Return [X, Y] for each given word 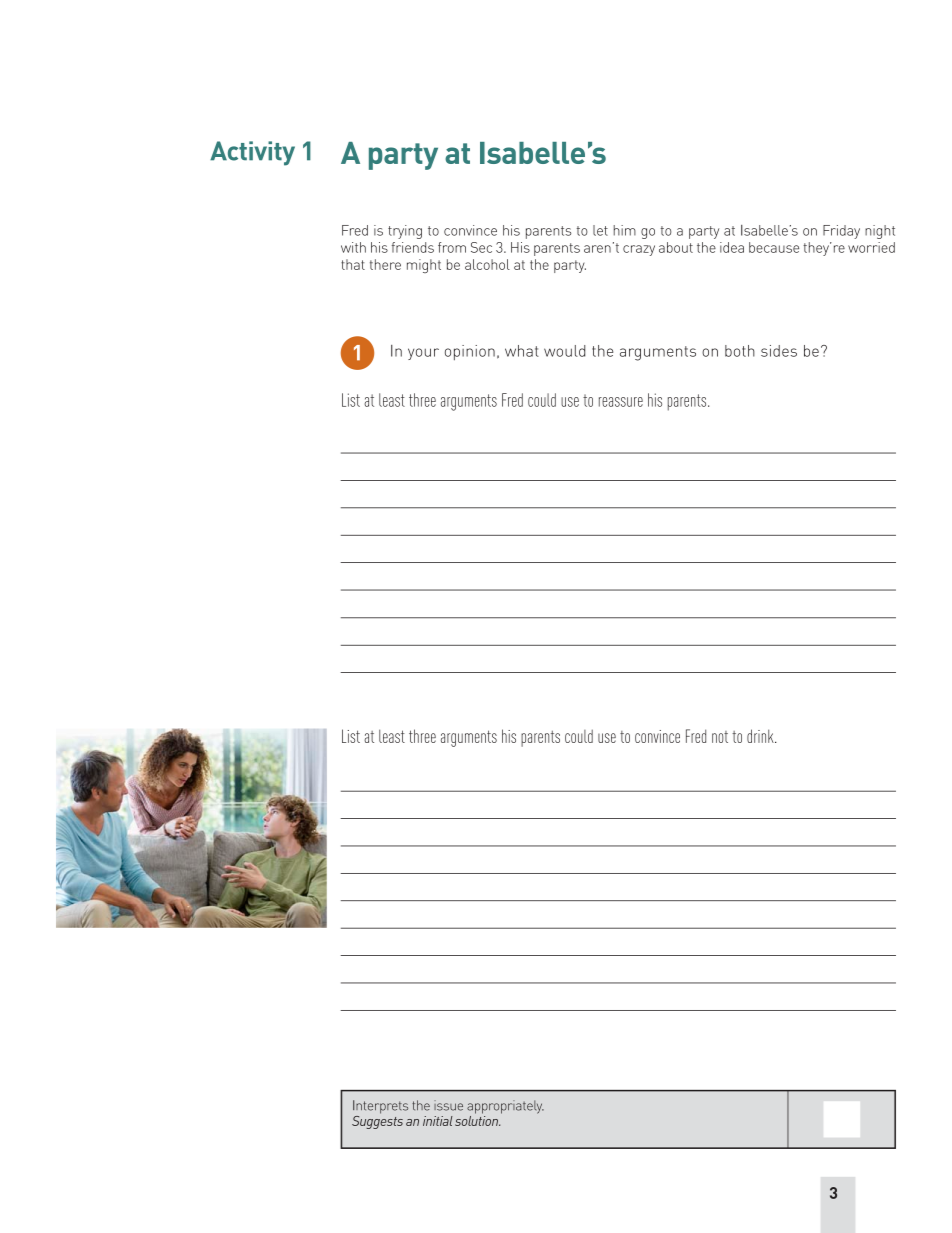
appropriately [505, 1107]
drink [761, 736]
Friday [841, 232]
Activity [252, 153]
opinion [470, 352]
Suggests [377, 1121]
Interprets [380, 1107]
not [720, 737]
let [600, 230]
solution [477, 1119]
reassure [621, 402]
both [740, 351]
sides [779, 351]
